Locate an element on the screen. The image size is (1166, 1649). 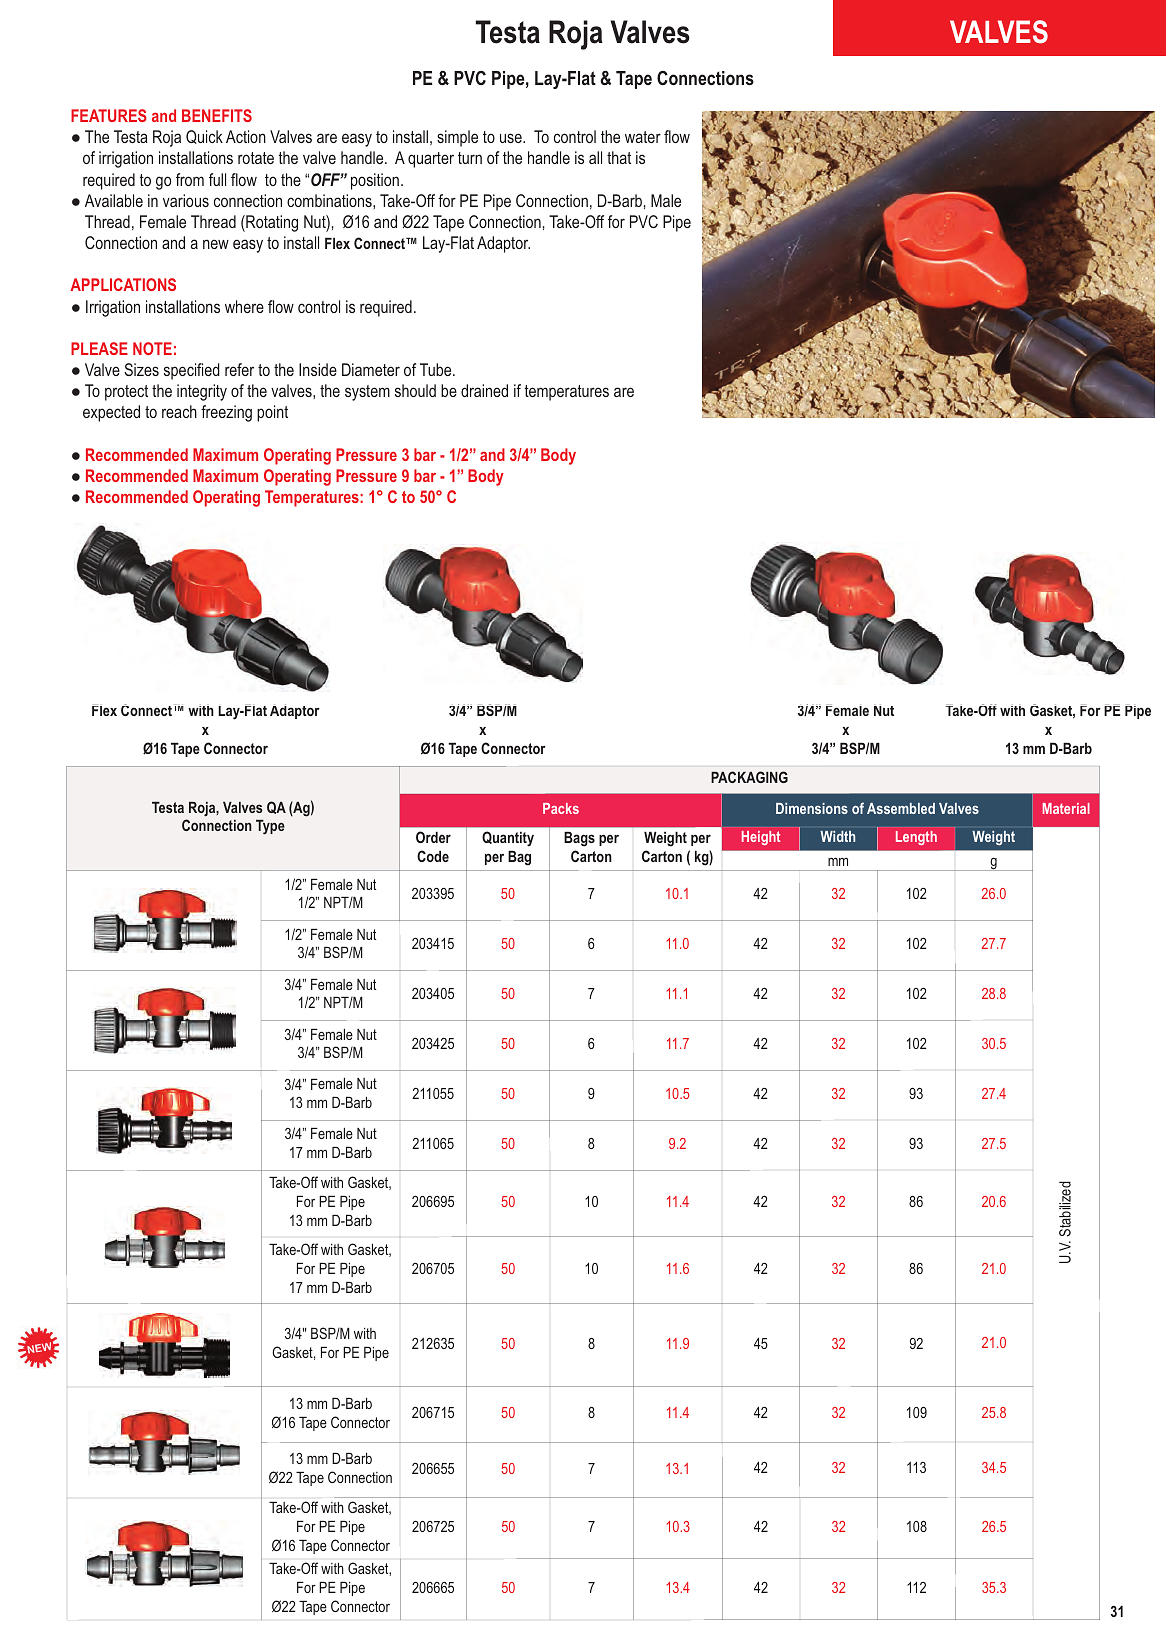
Tube is located at coordinates (437, 369).
